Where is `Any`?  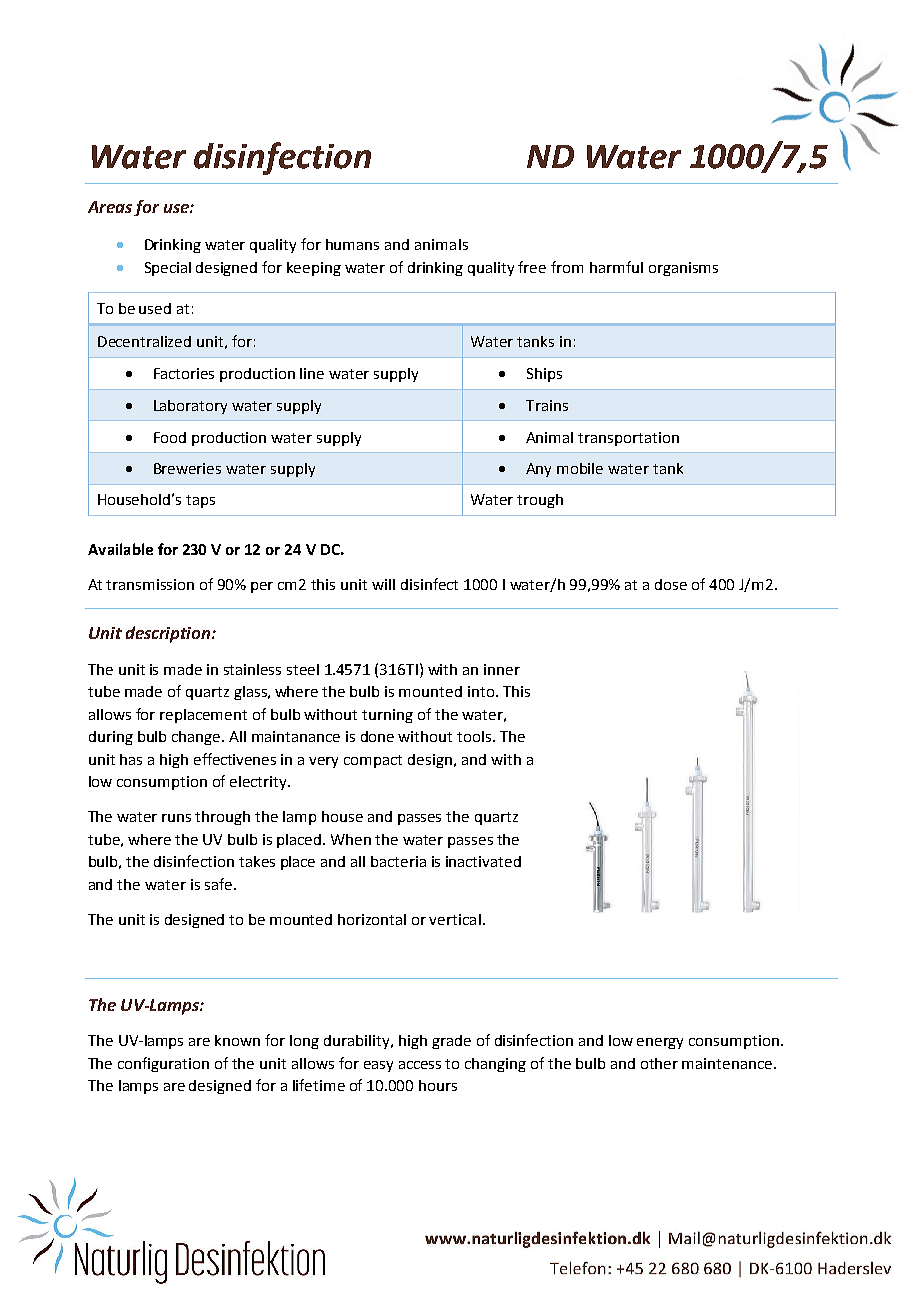 Any is located at coordinates (538, 470).
